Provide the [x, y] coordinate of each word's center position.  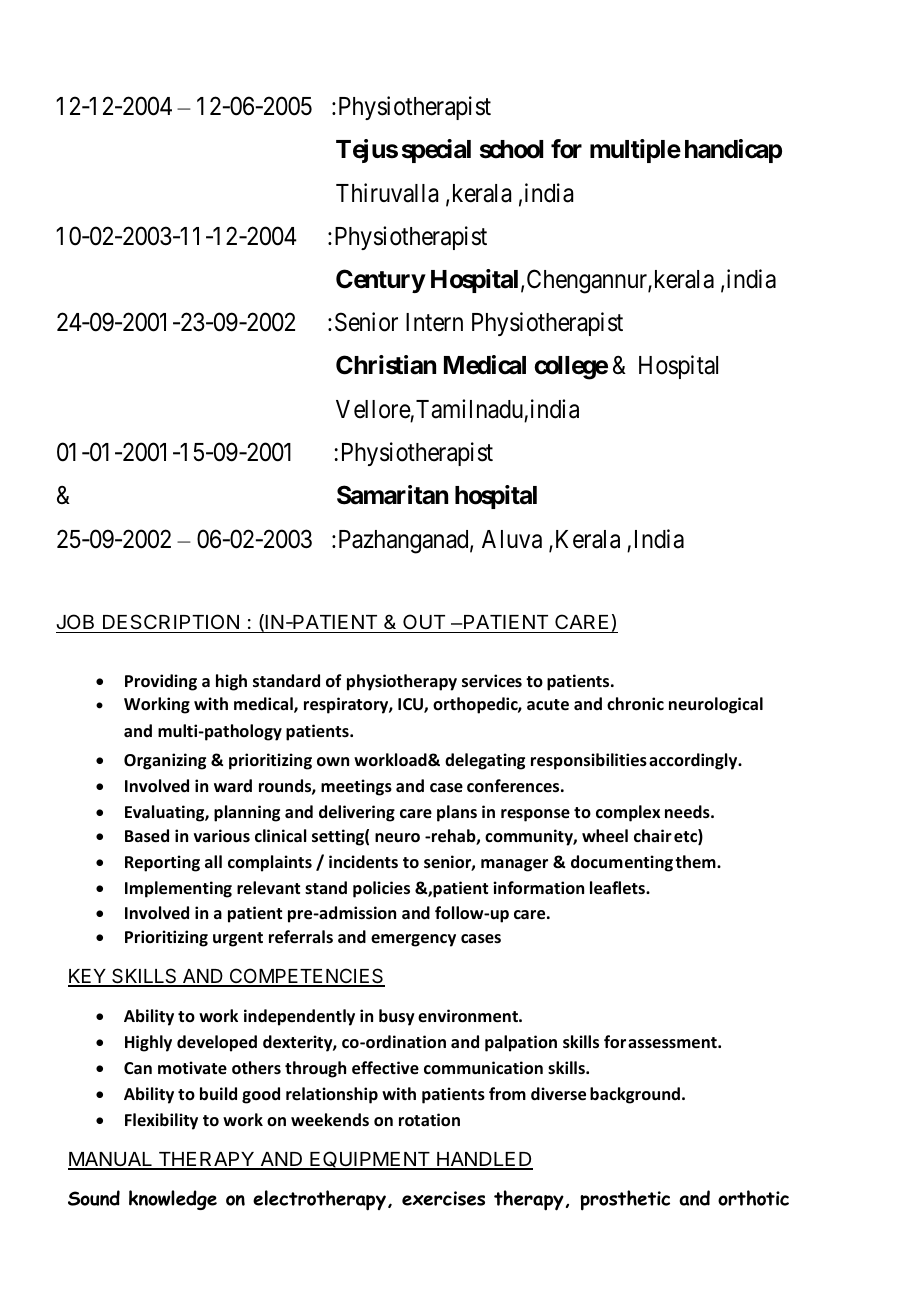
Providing [161, 682]
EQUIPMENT [370, 1160]
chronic [635, 704]
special [436, 151]
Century [380, 281]
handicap [733, 151]
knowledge [173, 1200]
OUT [424, 623]
